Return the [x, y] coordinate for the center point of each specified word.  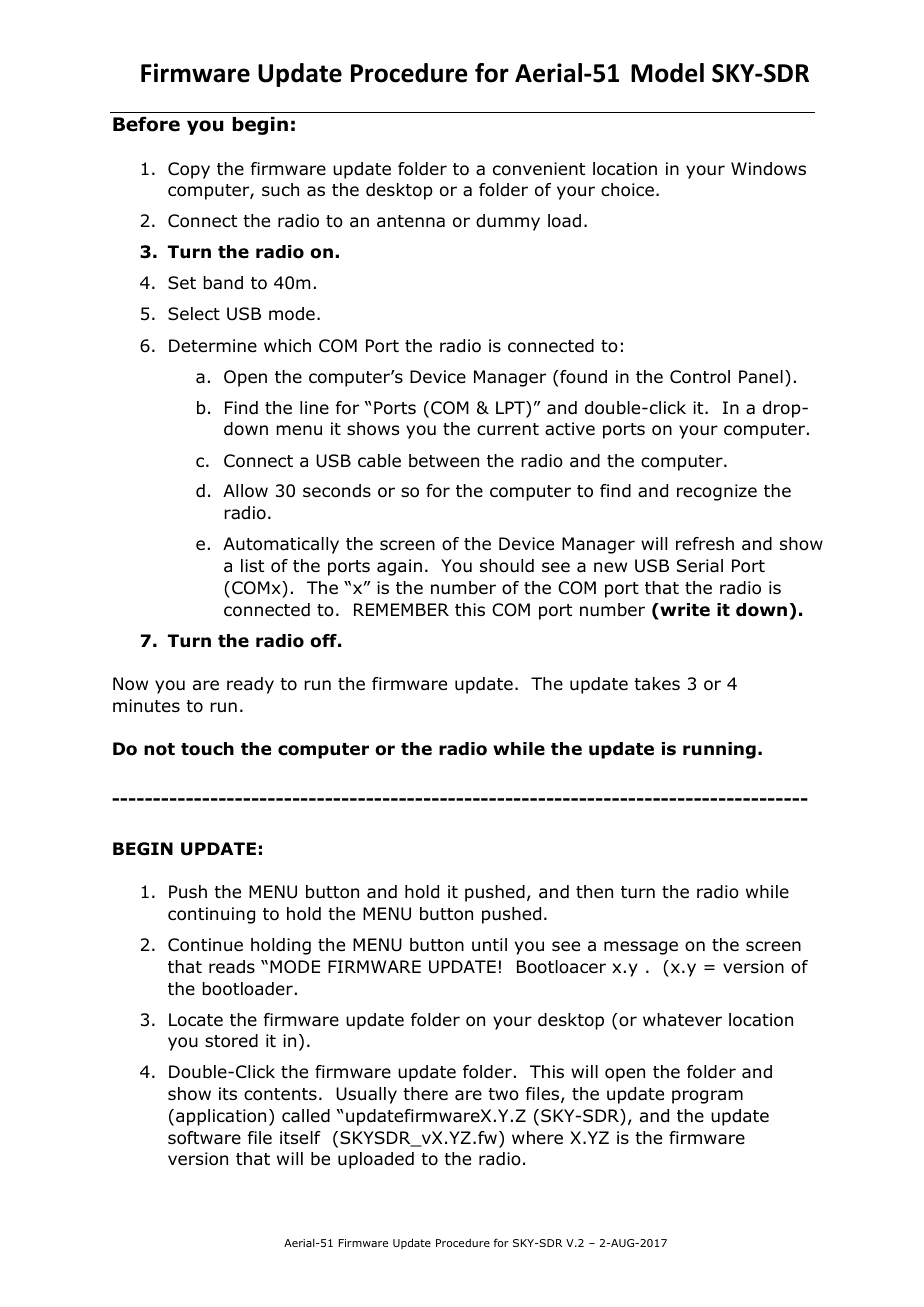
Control [700, 377]
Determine [213, 346]
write [684, 610]
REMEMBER [401, 609]
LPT [511, 409]
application [221, 1117]
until [489, 945]
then [594, 891]
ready [250, 685]
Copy [189, 170]
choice [627, 190]
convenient [539, 169]
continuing [211, 915]
